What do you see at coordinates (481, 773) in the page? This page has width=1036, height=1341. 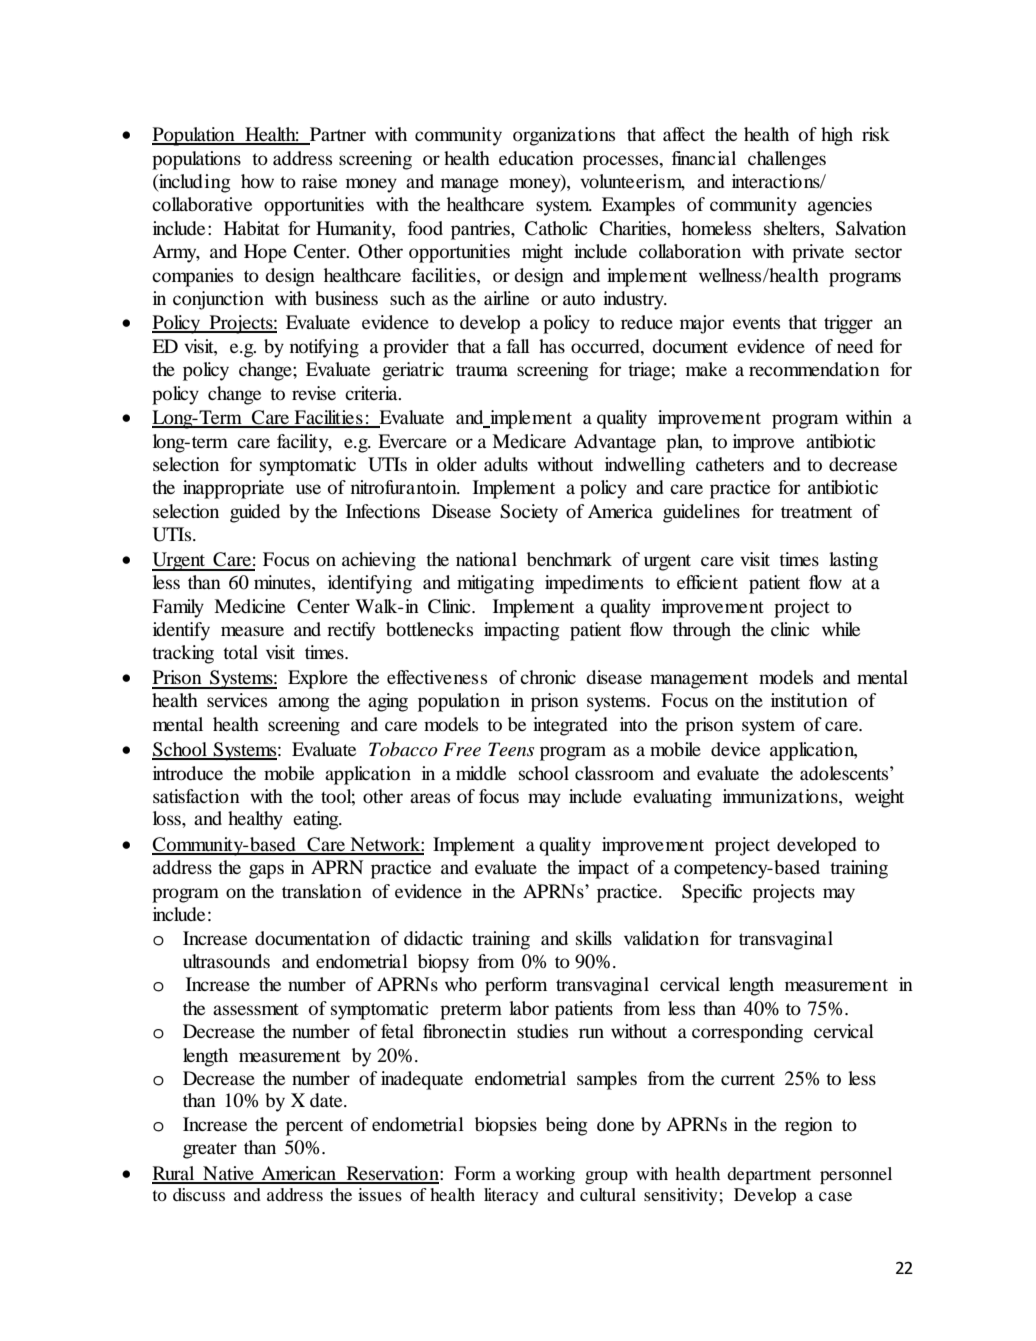 I see `middle` at bounding box center [481, 773].
